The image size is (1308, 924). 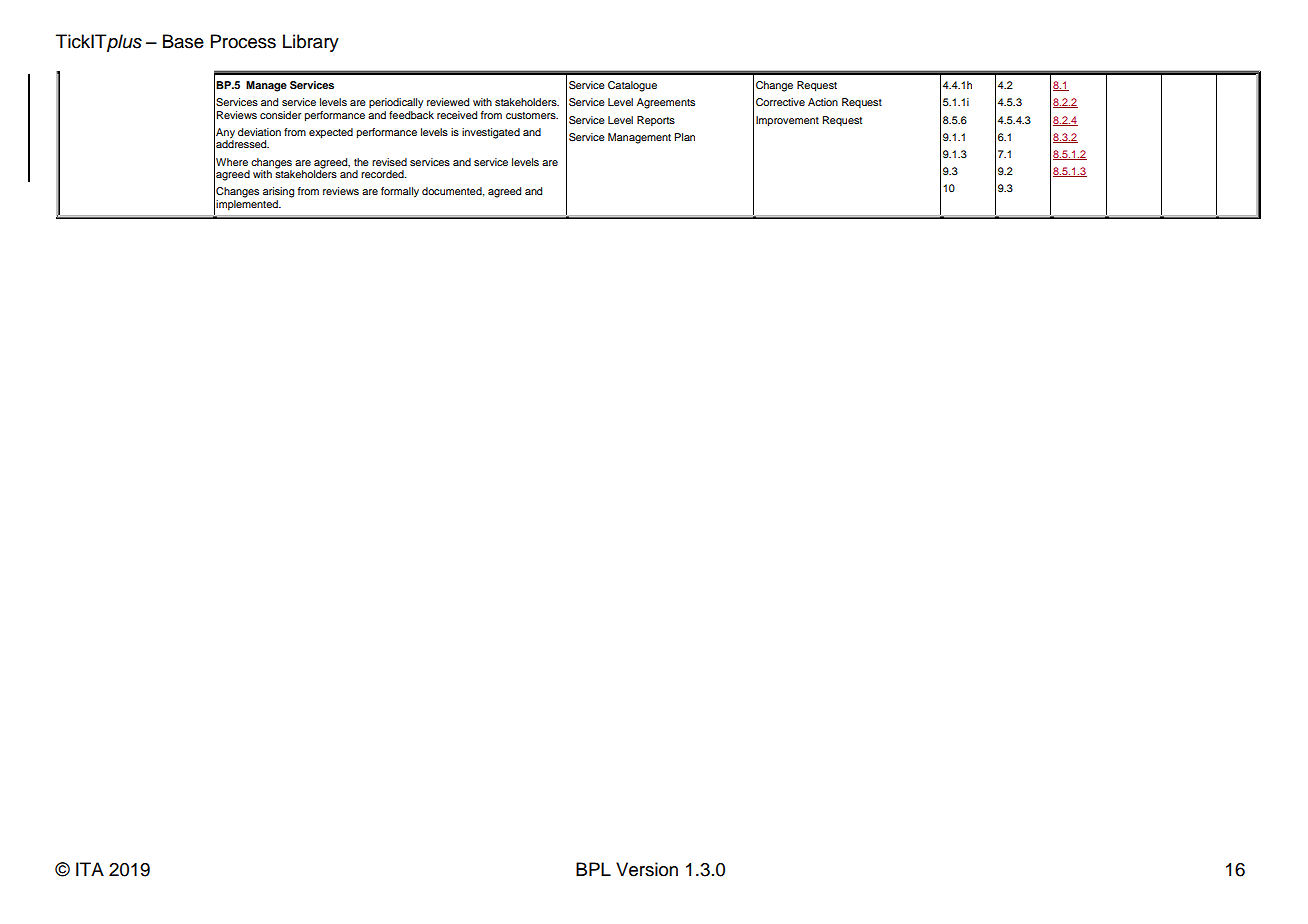 I want to click on formally, so click(x=400, y=192).
